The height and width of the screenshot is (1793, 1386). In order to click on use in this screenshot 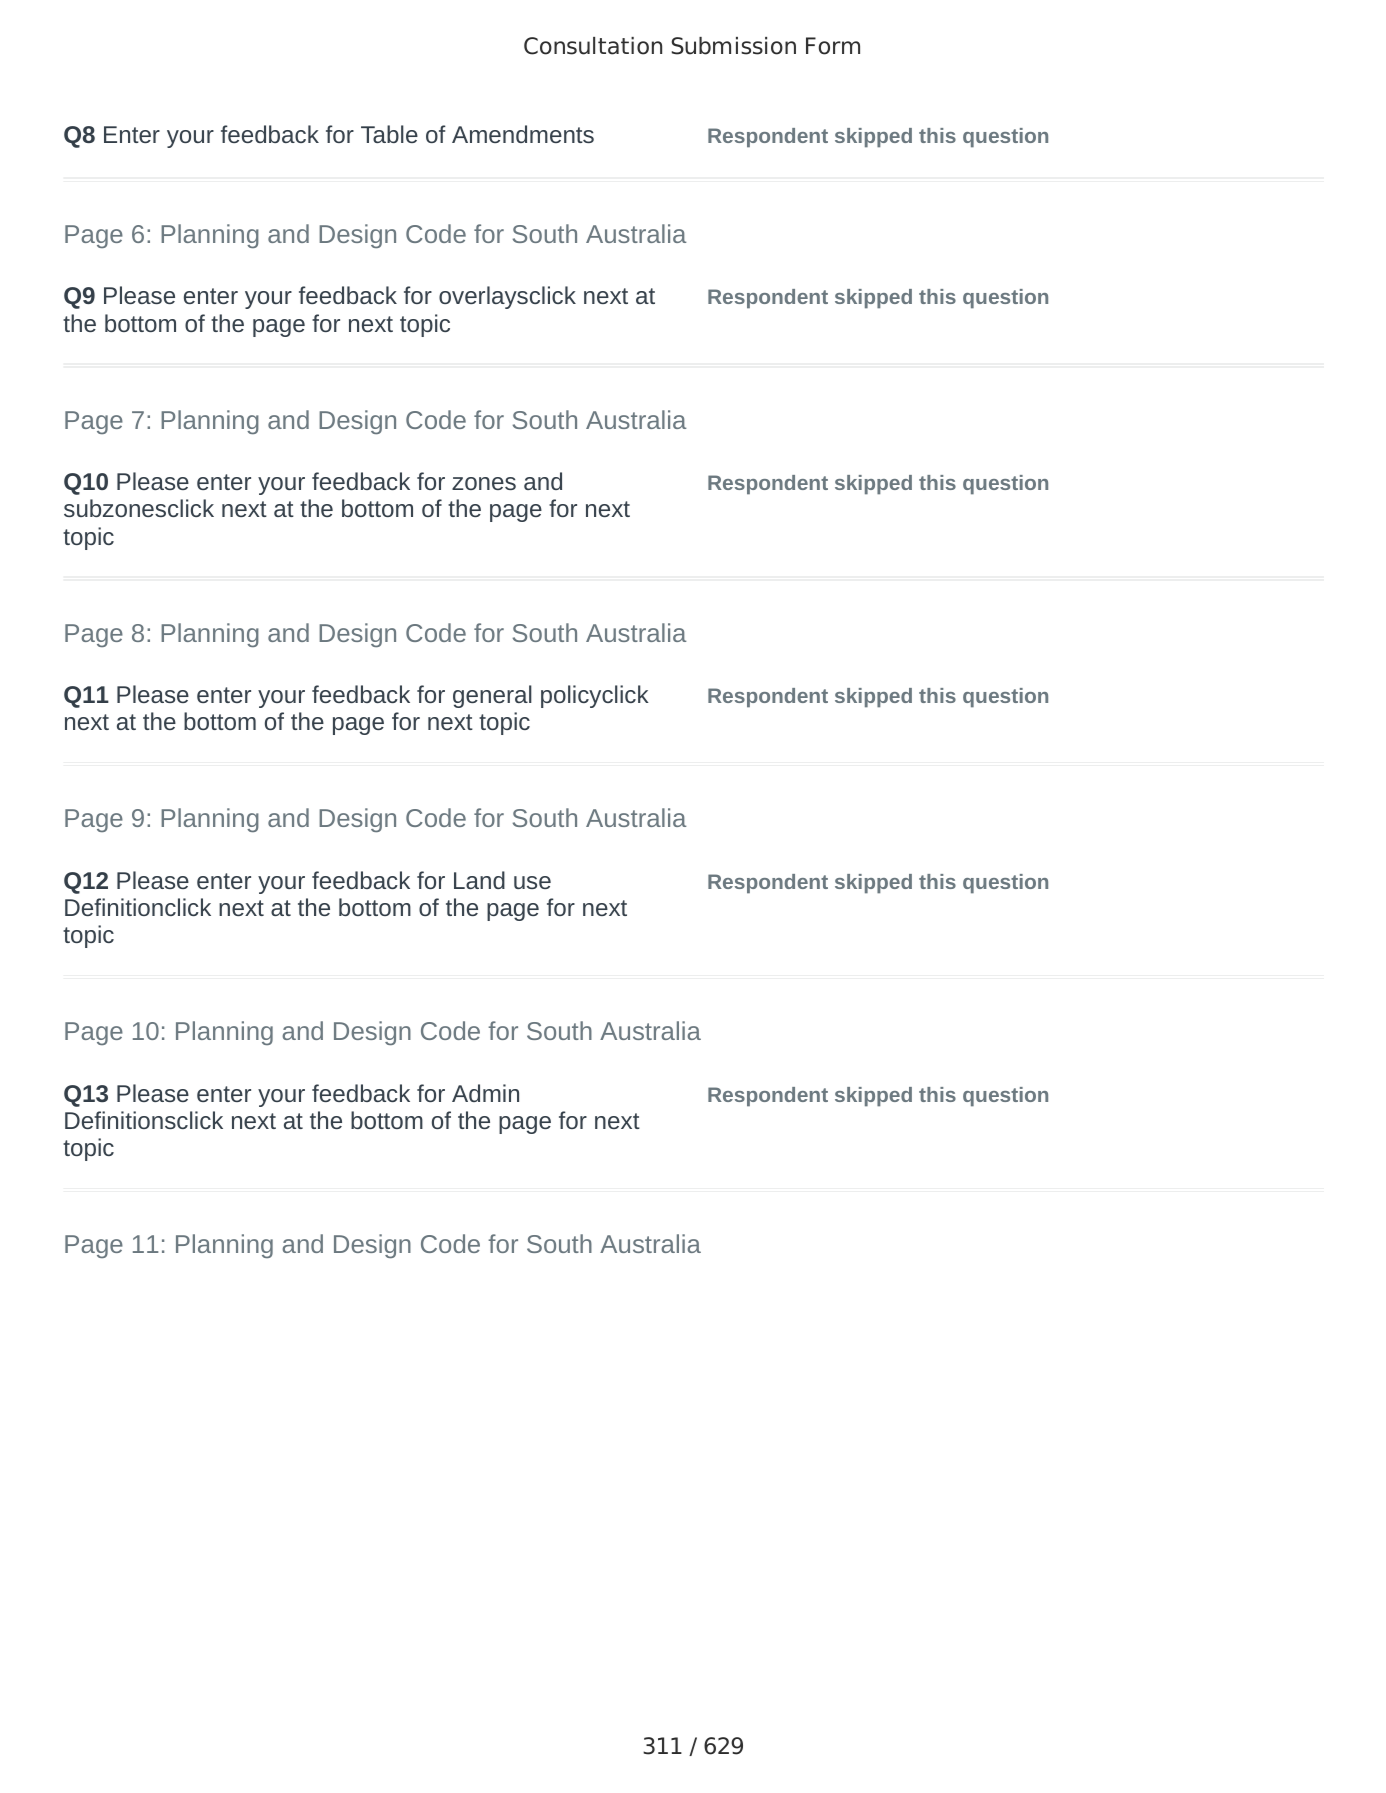, I will do `click(532, 882)`.
